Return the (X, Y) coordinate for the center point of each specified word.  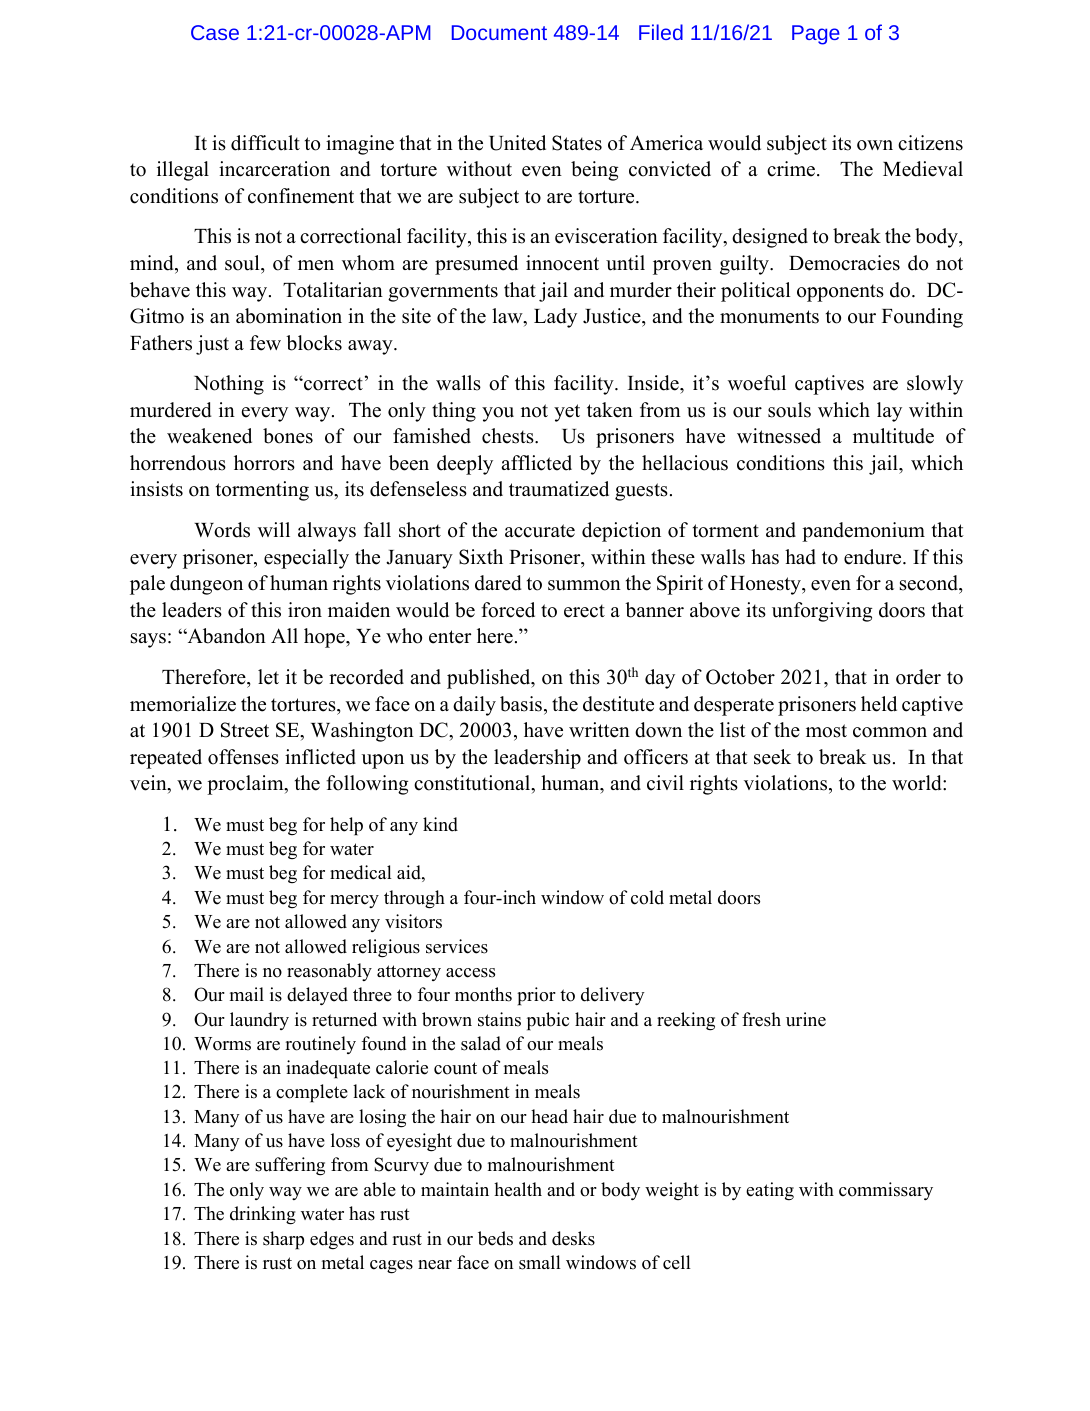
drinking (263, 1215)
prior (536, 996)
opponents (840, 293)
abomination (289, 316)
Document (499, 32)
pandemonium (863, 532)
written (599, 730)
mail (247, 994)
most (826, 731)
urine (806, 1019)
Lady (555, 318)
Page (816, 35)
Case (215, 32)
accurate (540, 531)
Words (222, 530)
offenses (243, 757)
